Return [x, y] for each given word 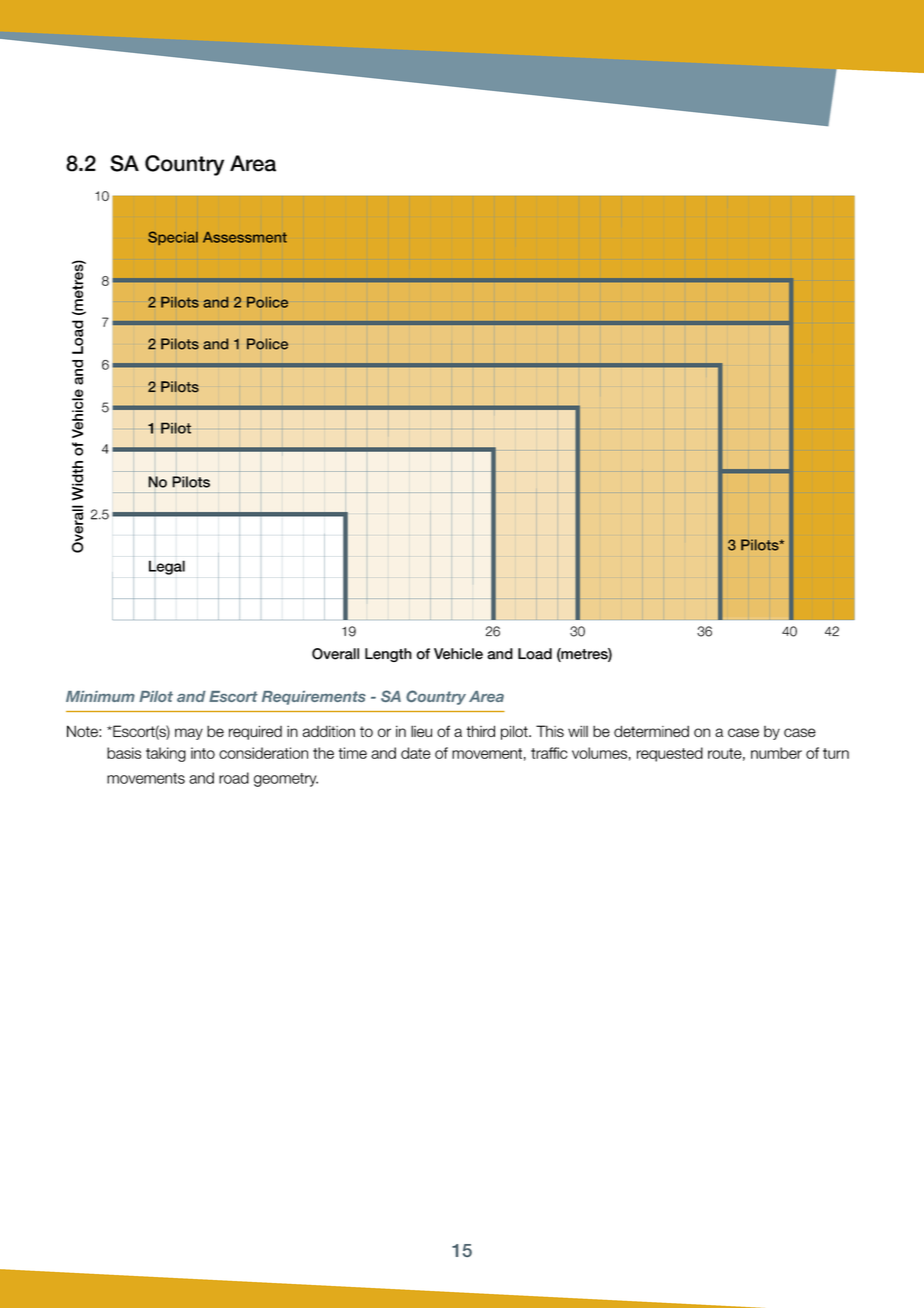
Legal [167, 568]
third [480, 731]
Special [173, 238]
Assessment [245, 237]
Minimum [100, 696]
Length [388, 655]
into [203, 753]
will [578, 731]
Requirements [314, 698]
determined [651, 731]
